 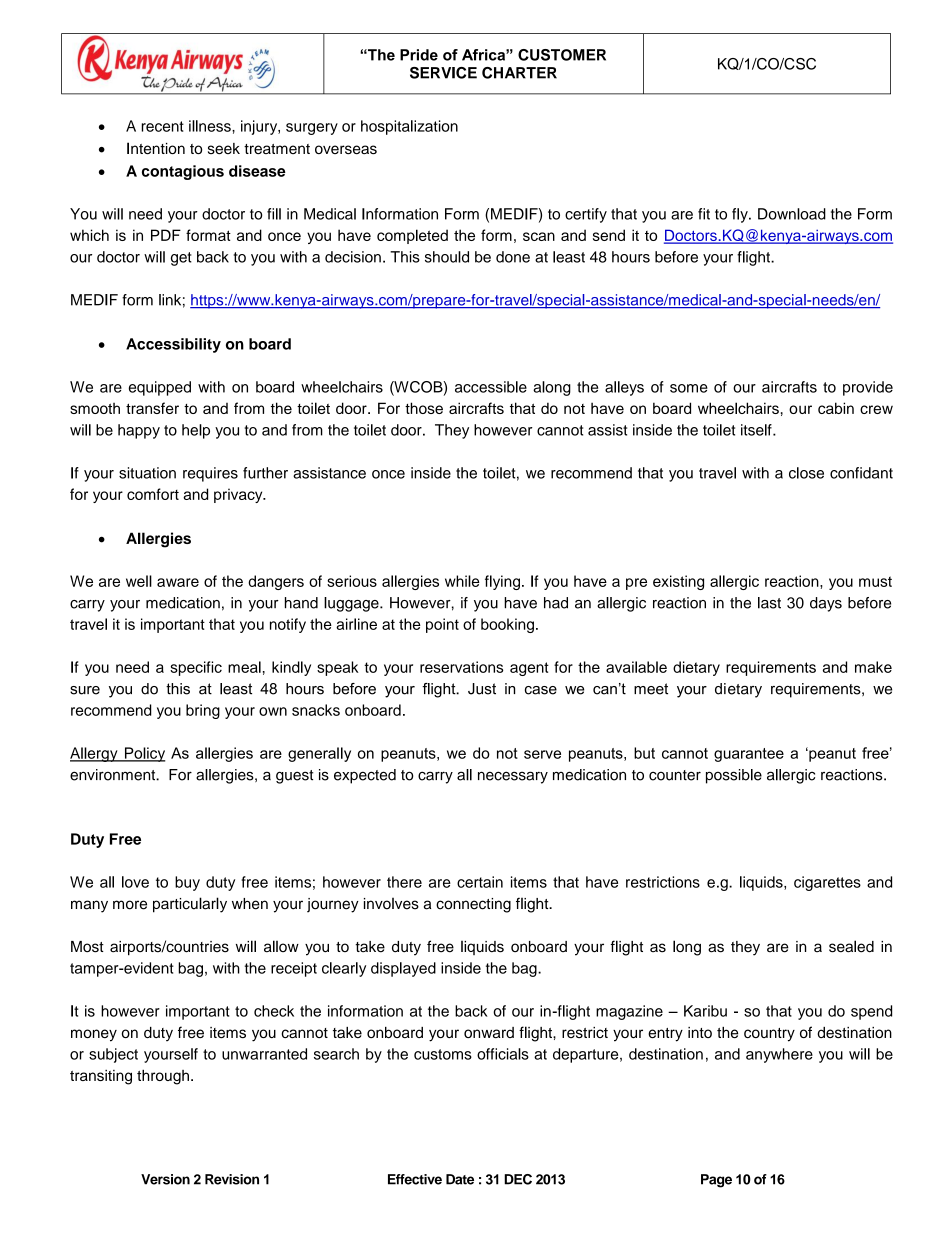 I want to click on Download, so click(x=792, y=214).
